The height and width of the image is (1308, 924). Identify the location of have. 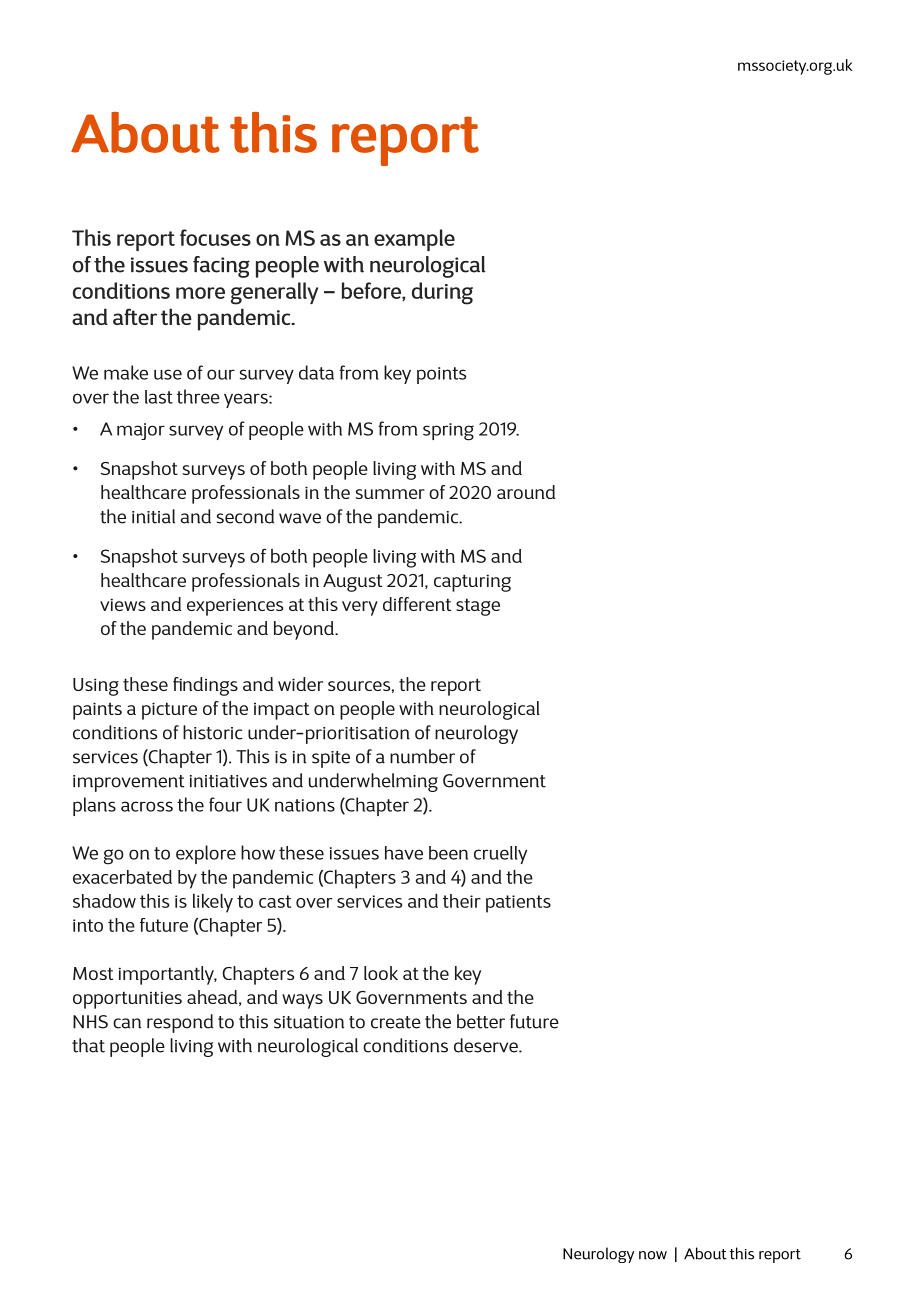
(404, 853).
